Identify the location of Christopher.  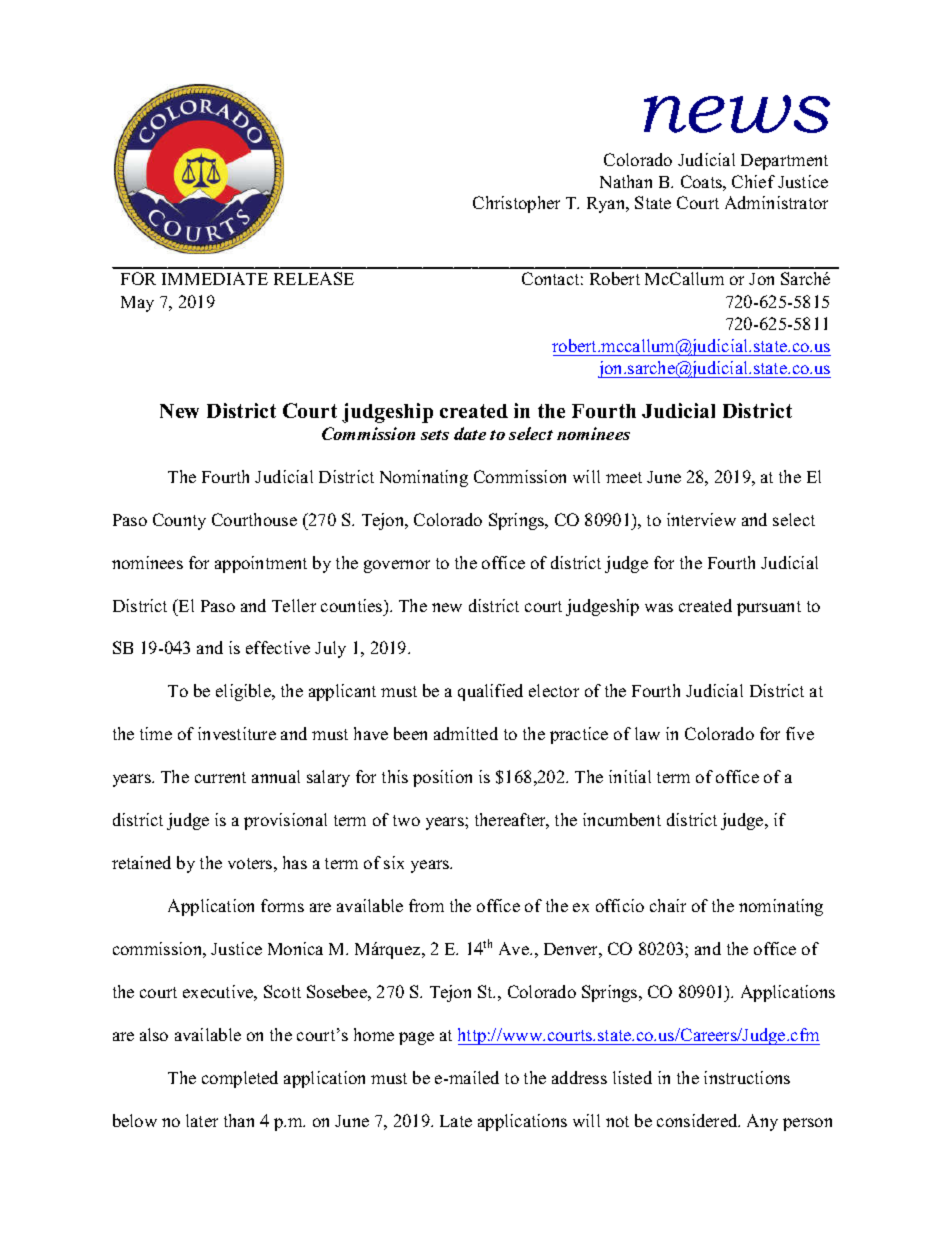
(516, 204).
